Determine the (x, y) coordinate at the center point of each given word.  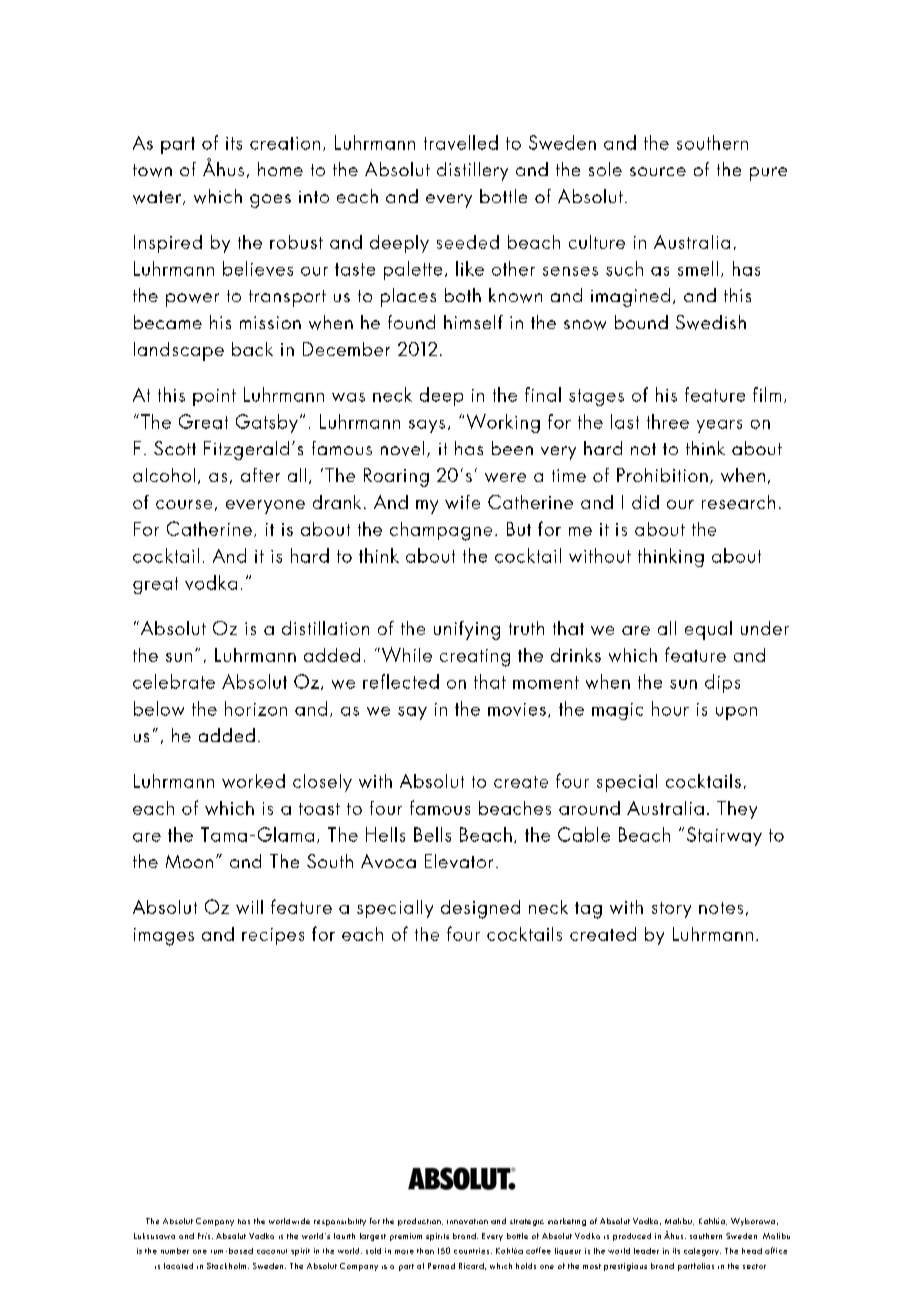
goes (270, 201)
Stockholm (228, 1266)
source (658, 171)
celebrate (174, 681)
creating (475, 658)
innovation (467, 1221)
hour (670, 708)
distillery (472, 171)
